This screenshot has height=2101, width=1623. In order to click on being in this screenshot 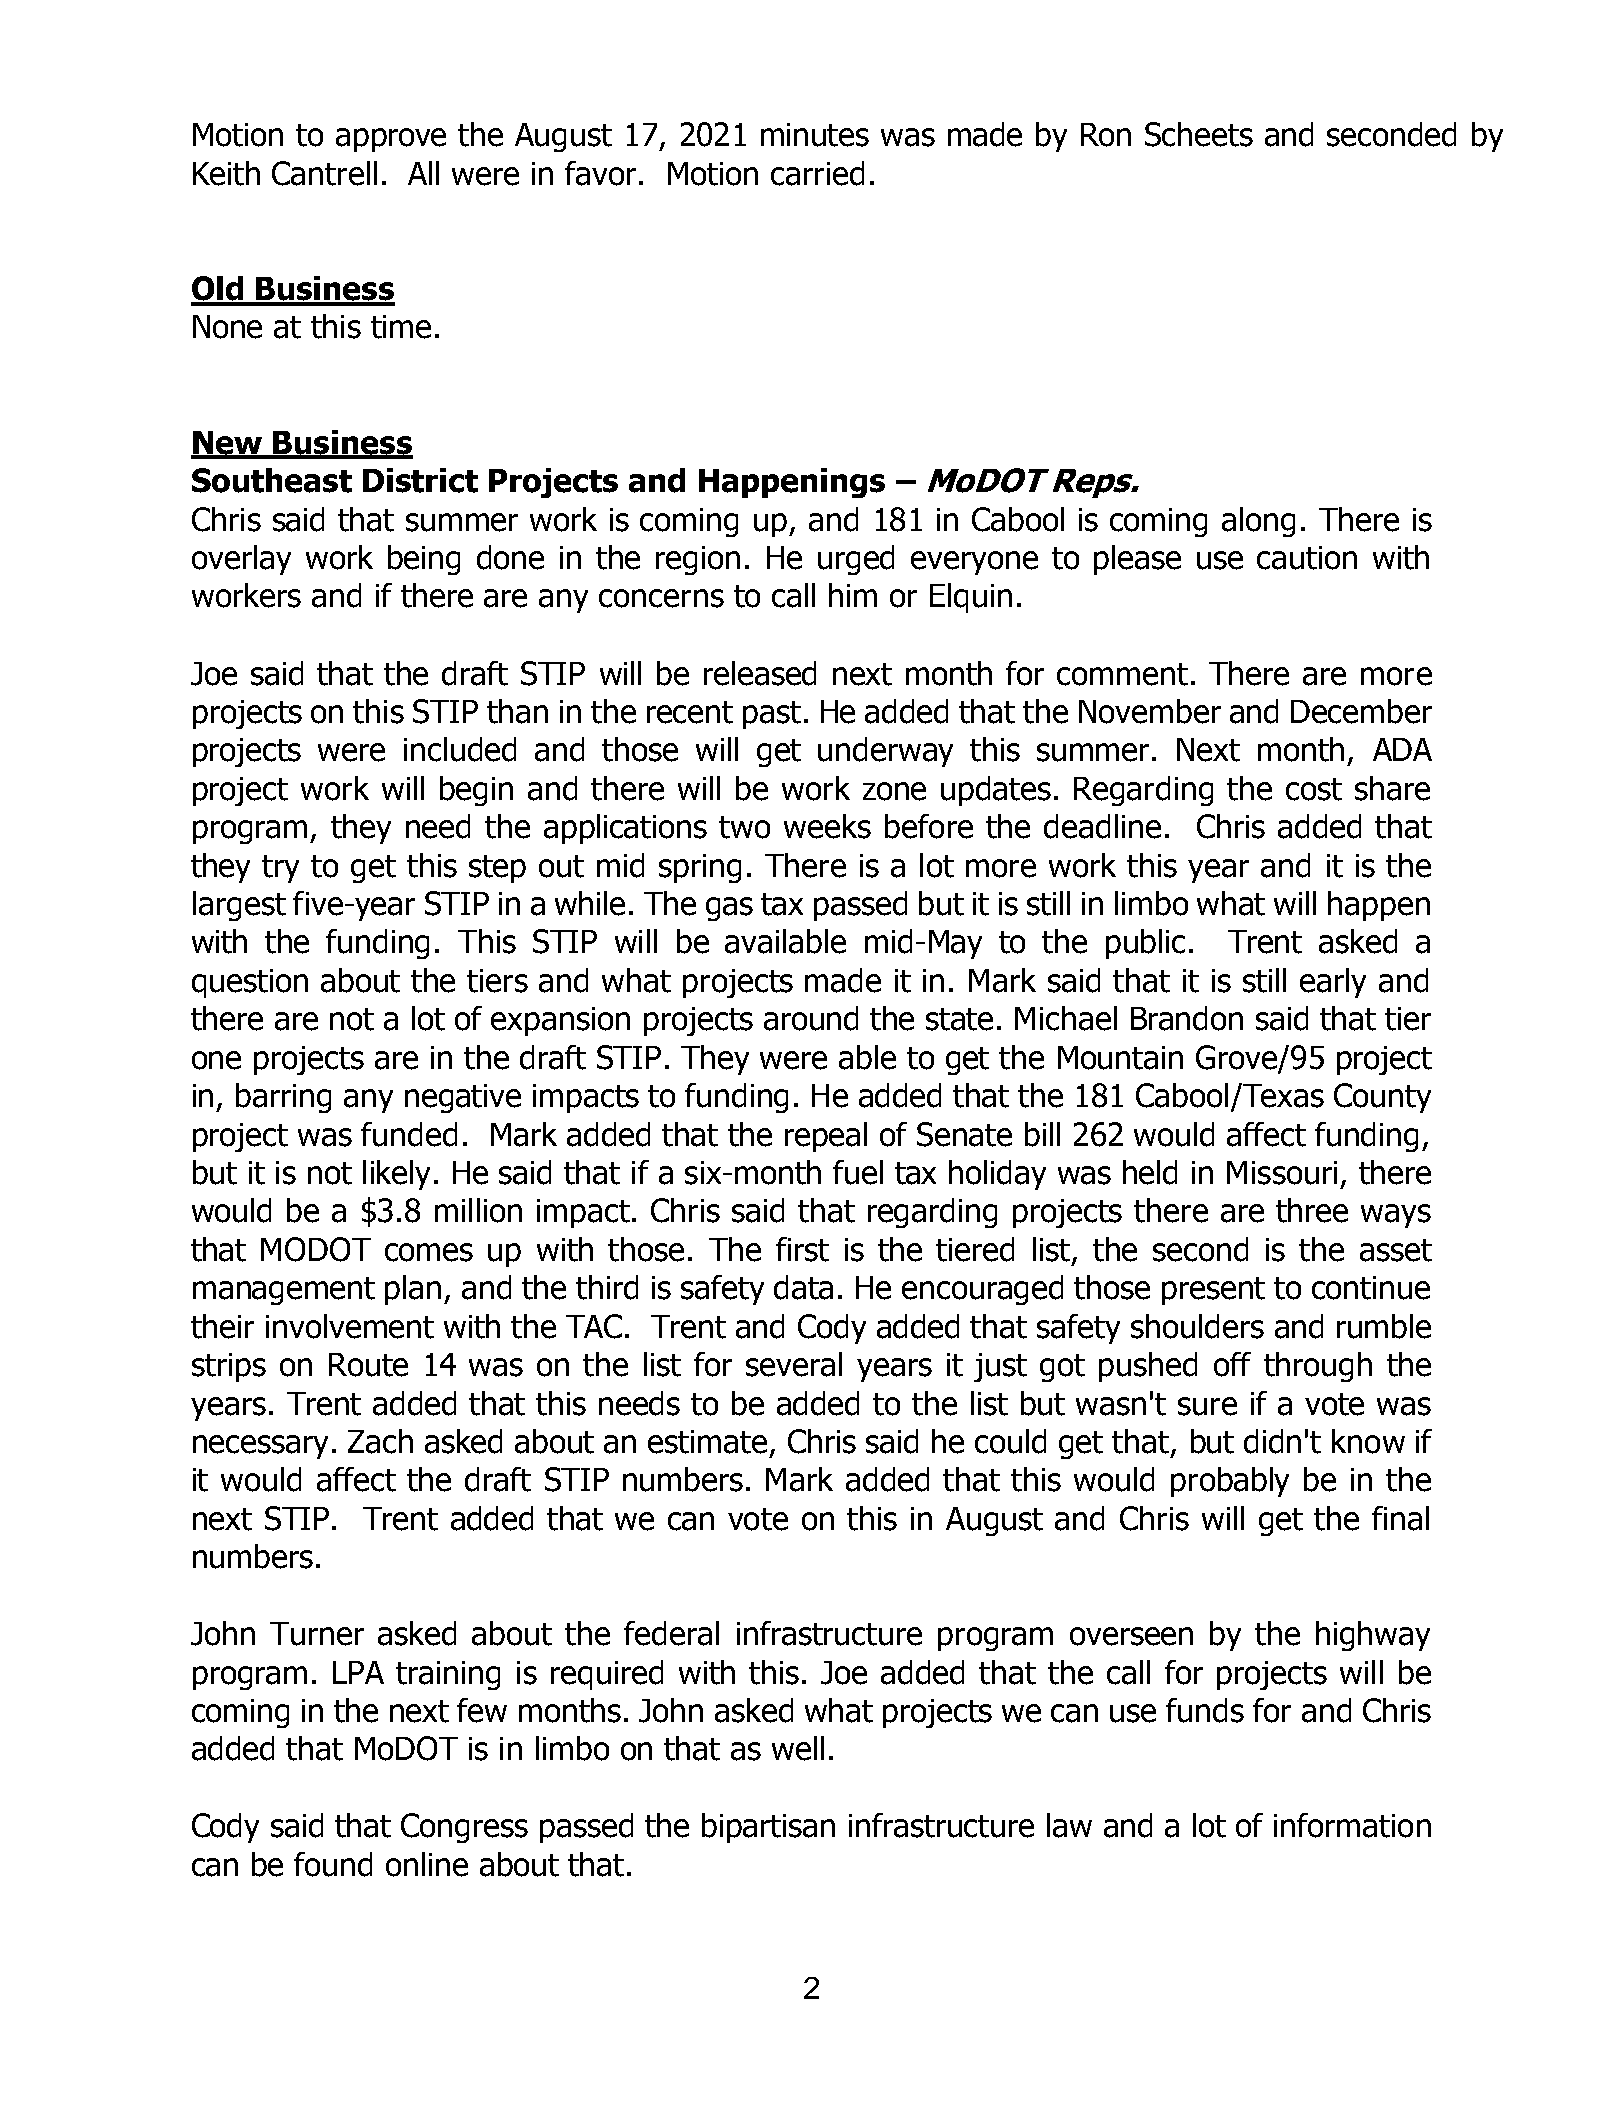, I will do `click(424, 560)`.
